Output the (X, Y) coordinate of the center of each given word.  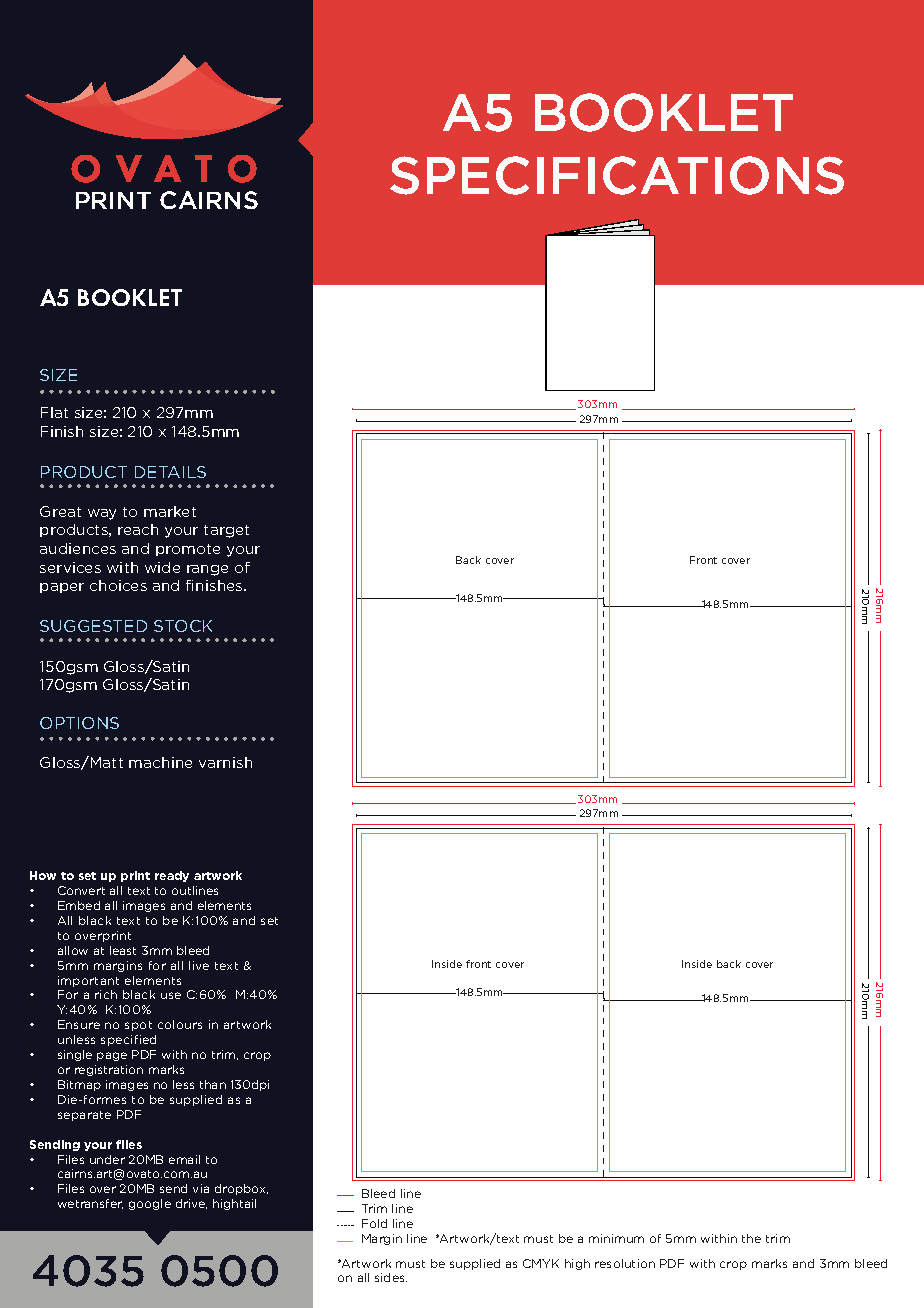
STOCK (183, 626)
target (226, 531)
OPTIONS (79, 723)
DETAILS (170, 472)
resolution (625, 1263)
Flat (54, 412)
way (102, 514)
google (150, 1204)
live (199, 965)
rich (106, 994)
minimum (616, 1238)
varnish (225, 762)
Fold (374, 1223)
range (207, 570)
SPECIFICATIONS (617, 175)
